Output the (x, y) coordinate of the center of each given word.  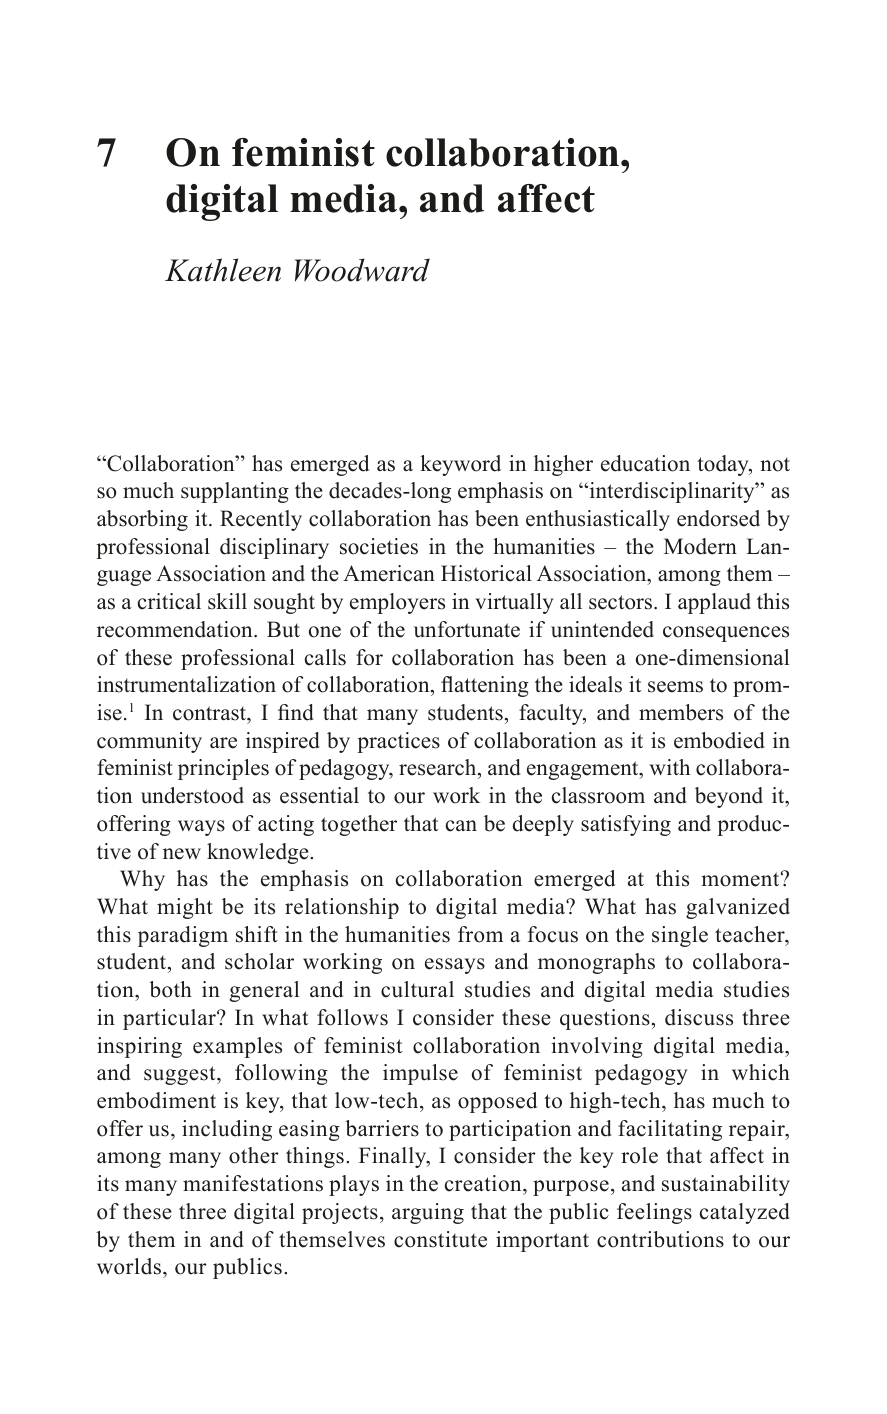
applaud (714, 603)
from (480, 934)
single (680, 936)
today (724, 465)
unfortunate (467, 629)
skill (227, 601)
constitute (440, 1239)
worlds (129, 1266)
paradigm (183, 936)
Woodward (362, 270)
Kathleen (223, 270)
